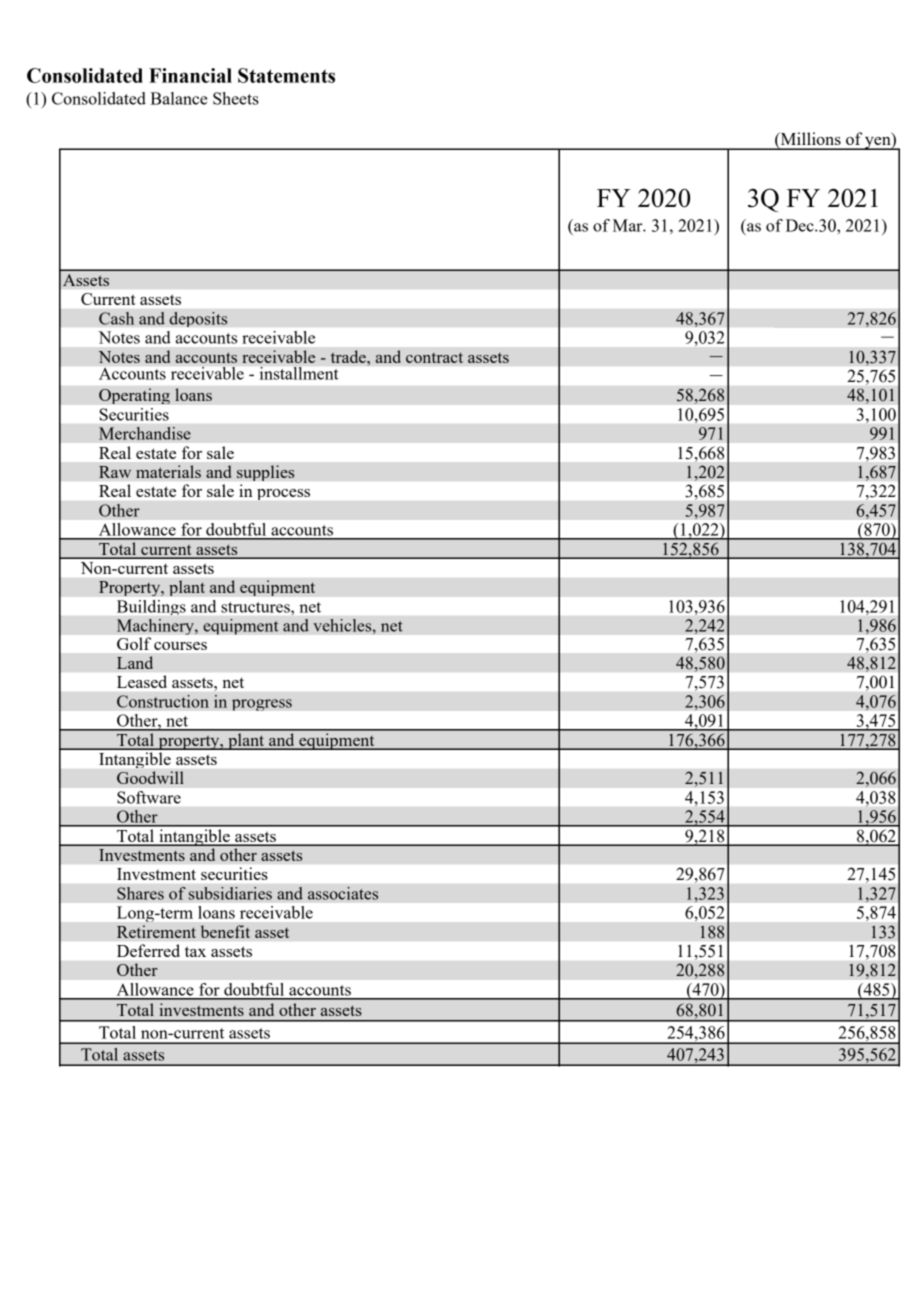  I want to click on benefit, so click(225, 931).
